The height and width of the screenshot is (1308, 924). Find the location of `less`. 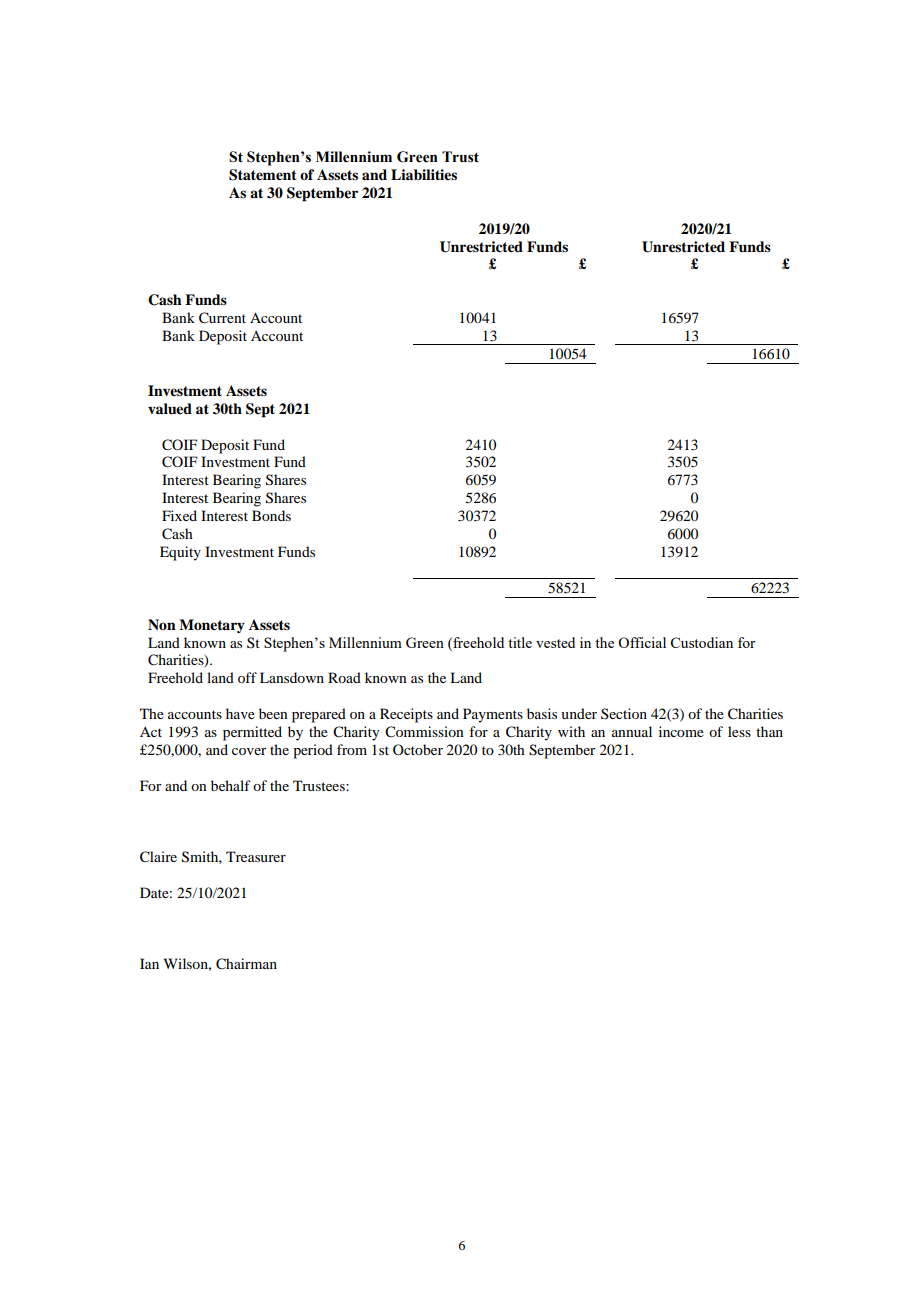

less is located at coordinates (739, 731).
